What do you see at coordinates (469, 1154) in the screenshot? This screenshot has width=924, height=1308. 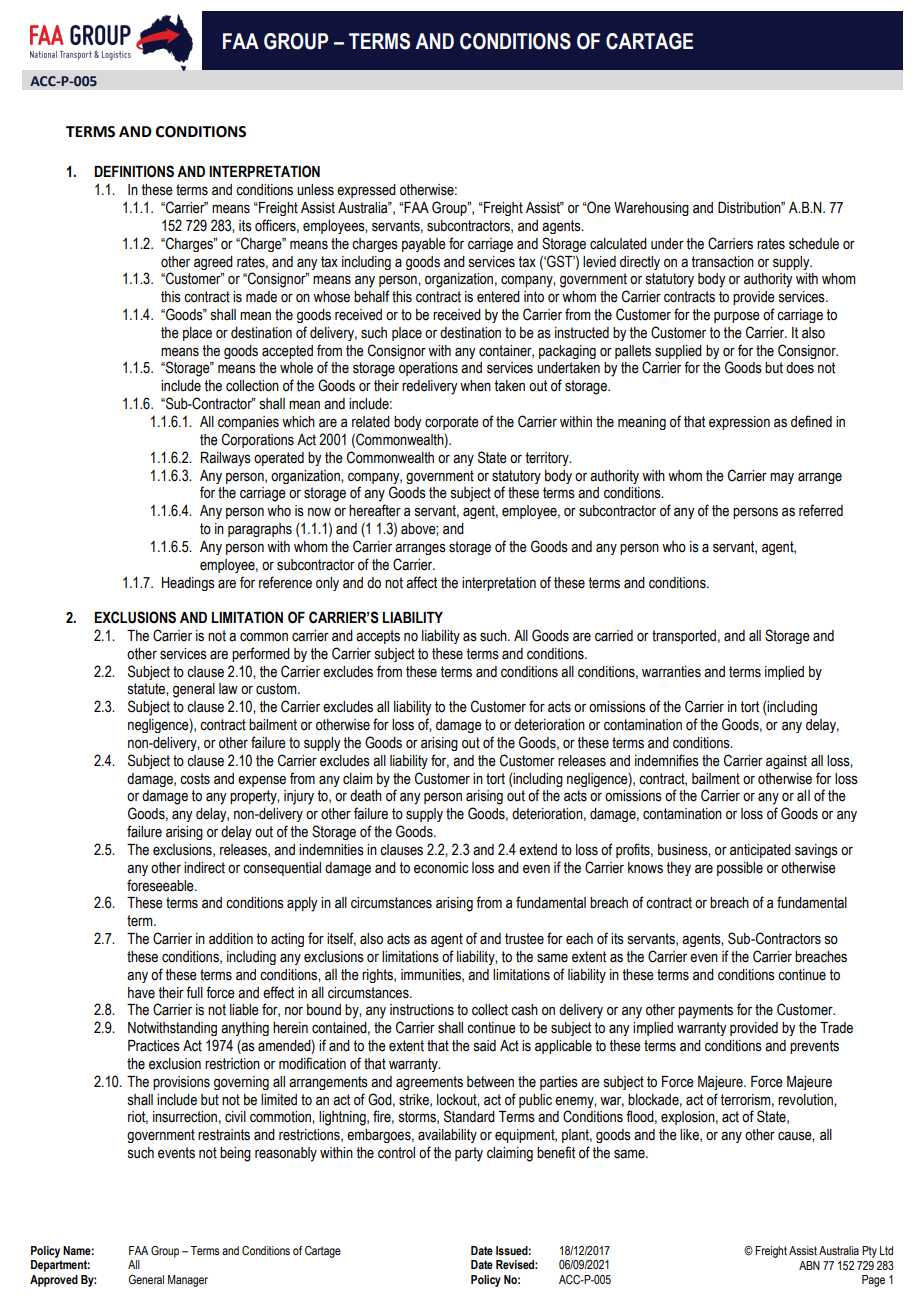 I see `party` at bounding box center [469, 1154].
